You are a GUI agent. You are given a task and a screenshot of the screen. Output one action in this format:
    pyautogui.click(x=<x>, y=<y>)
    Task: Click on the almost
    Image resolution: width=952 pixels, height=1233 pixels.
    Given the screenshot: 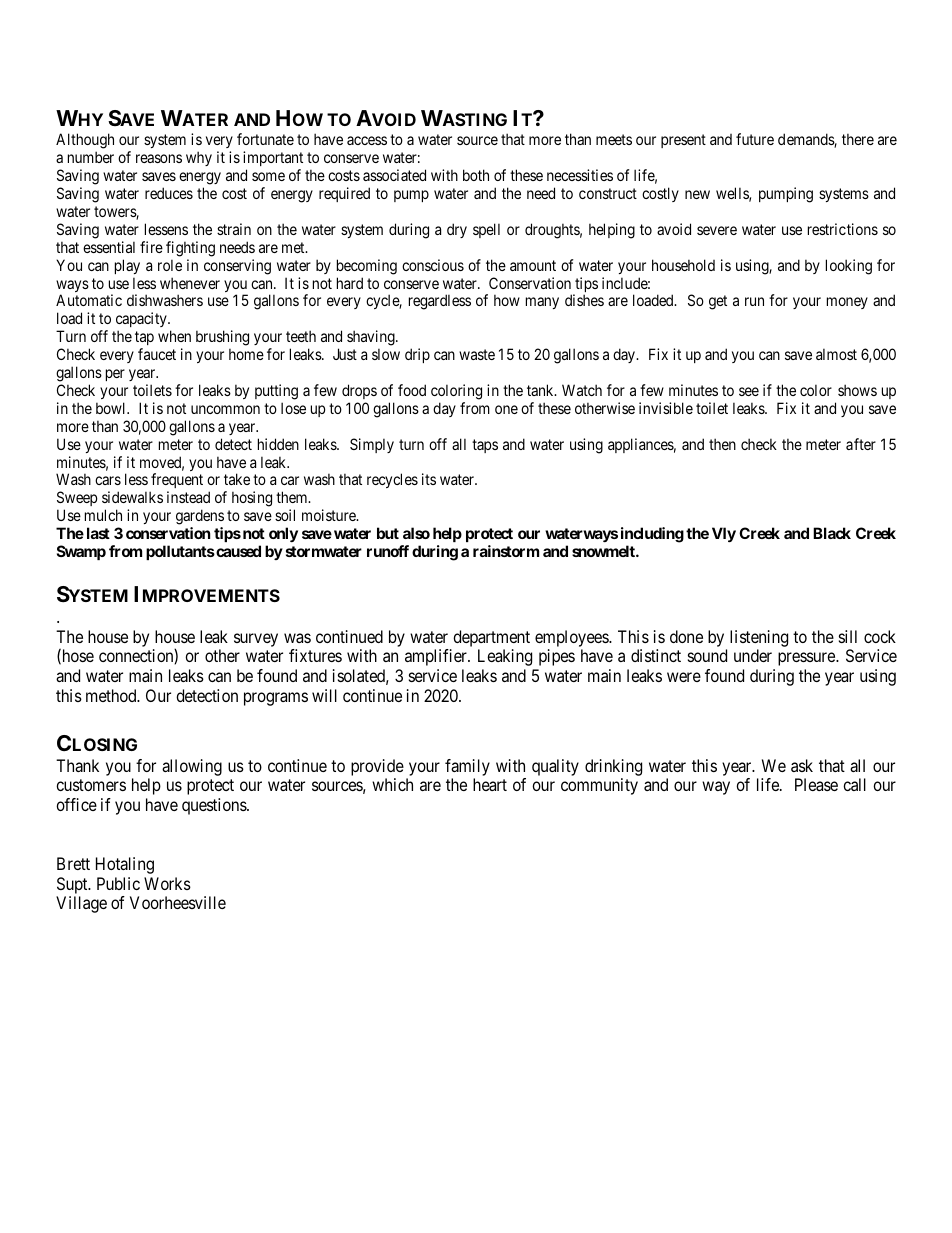 What is the action you would take?
    pyautogui.click(x=836, y=354)
